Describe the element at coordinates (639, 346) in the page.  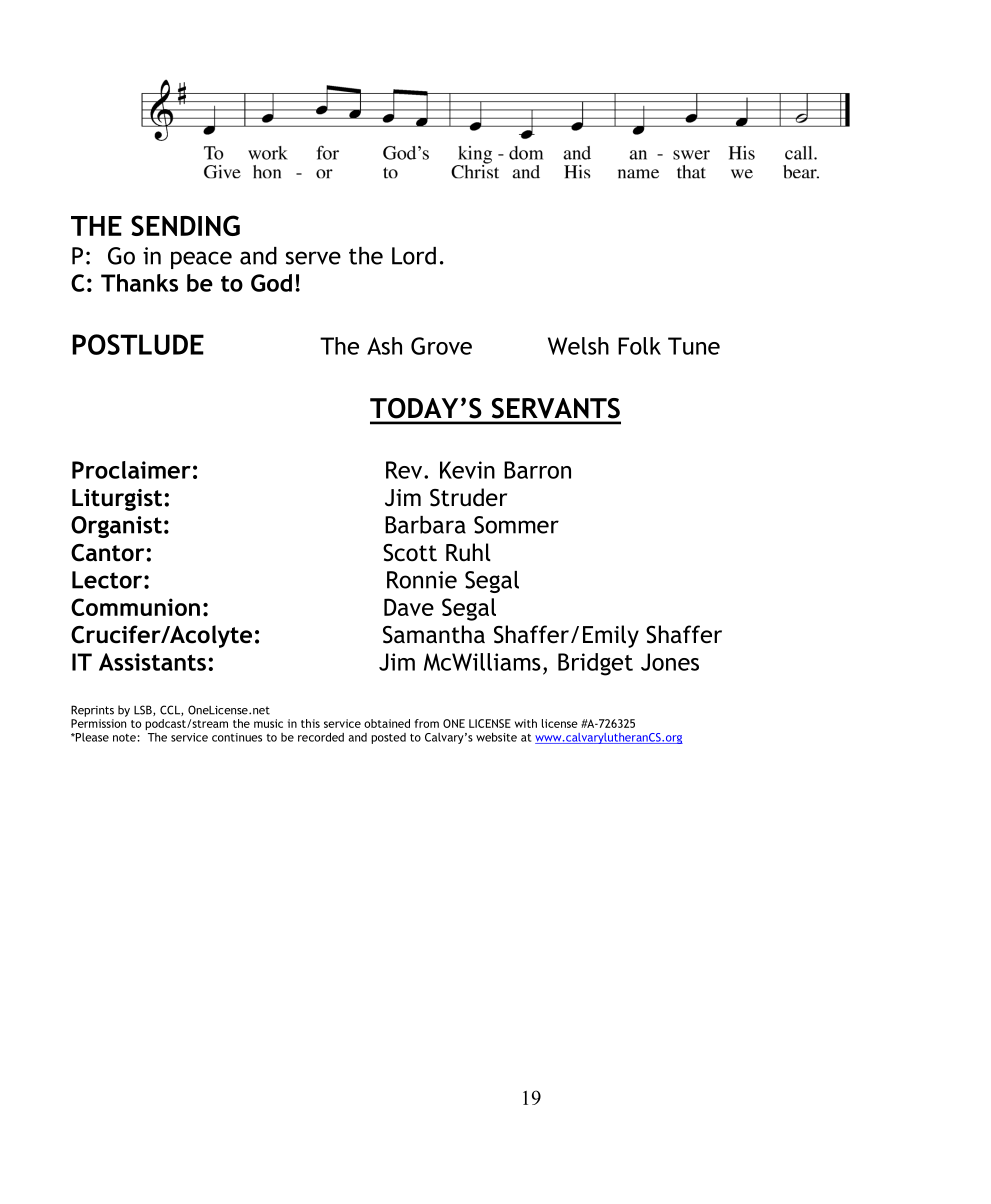
I see `Folk` at that location.
